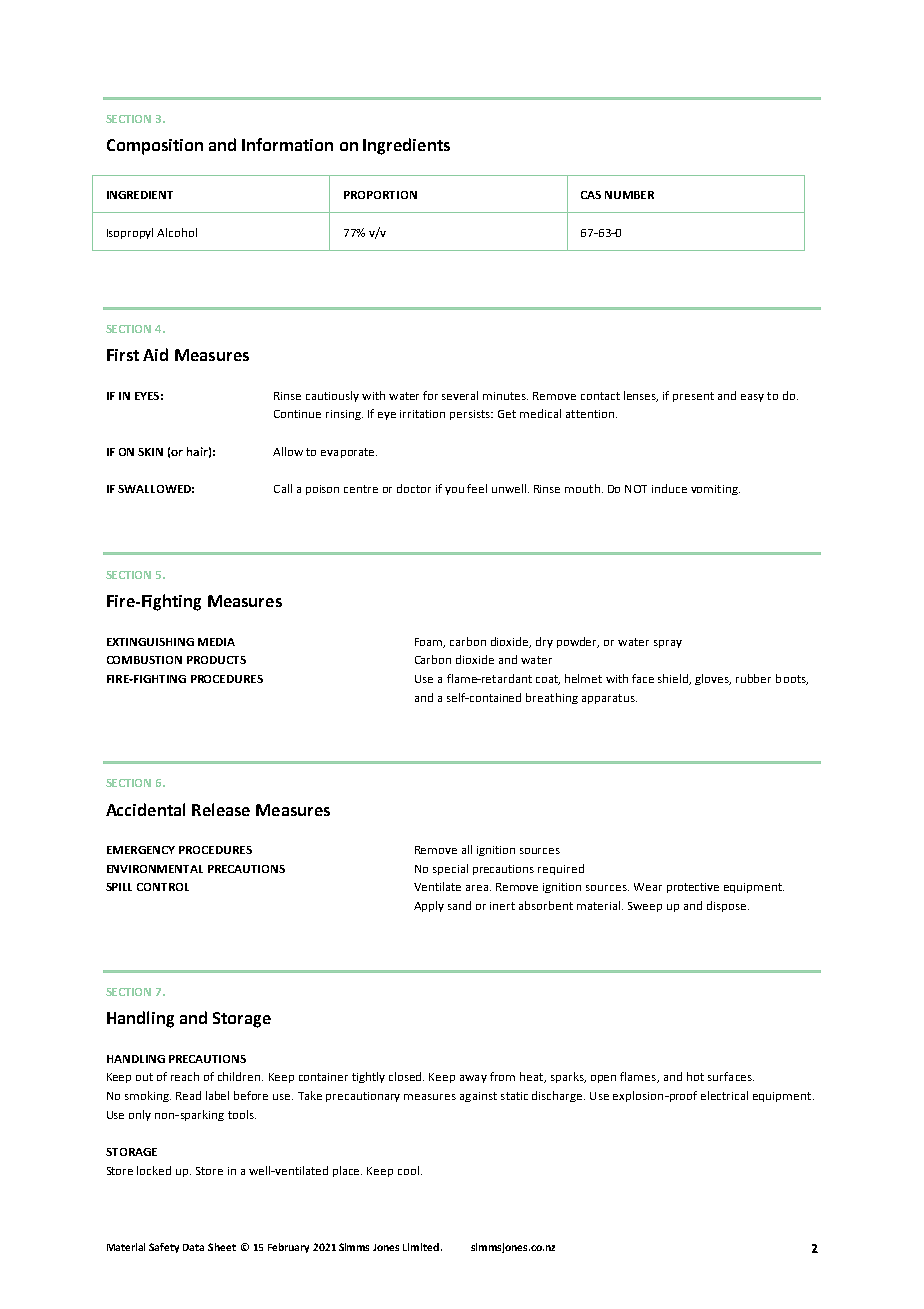 The height and width of the document is (1309, 924). I want to click on PROPORTION, so click(380, 195).
